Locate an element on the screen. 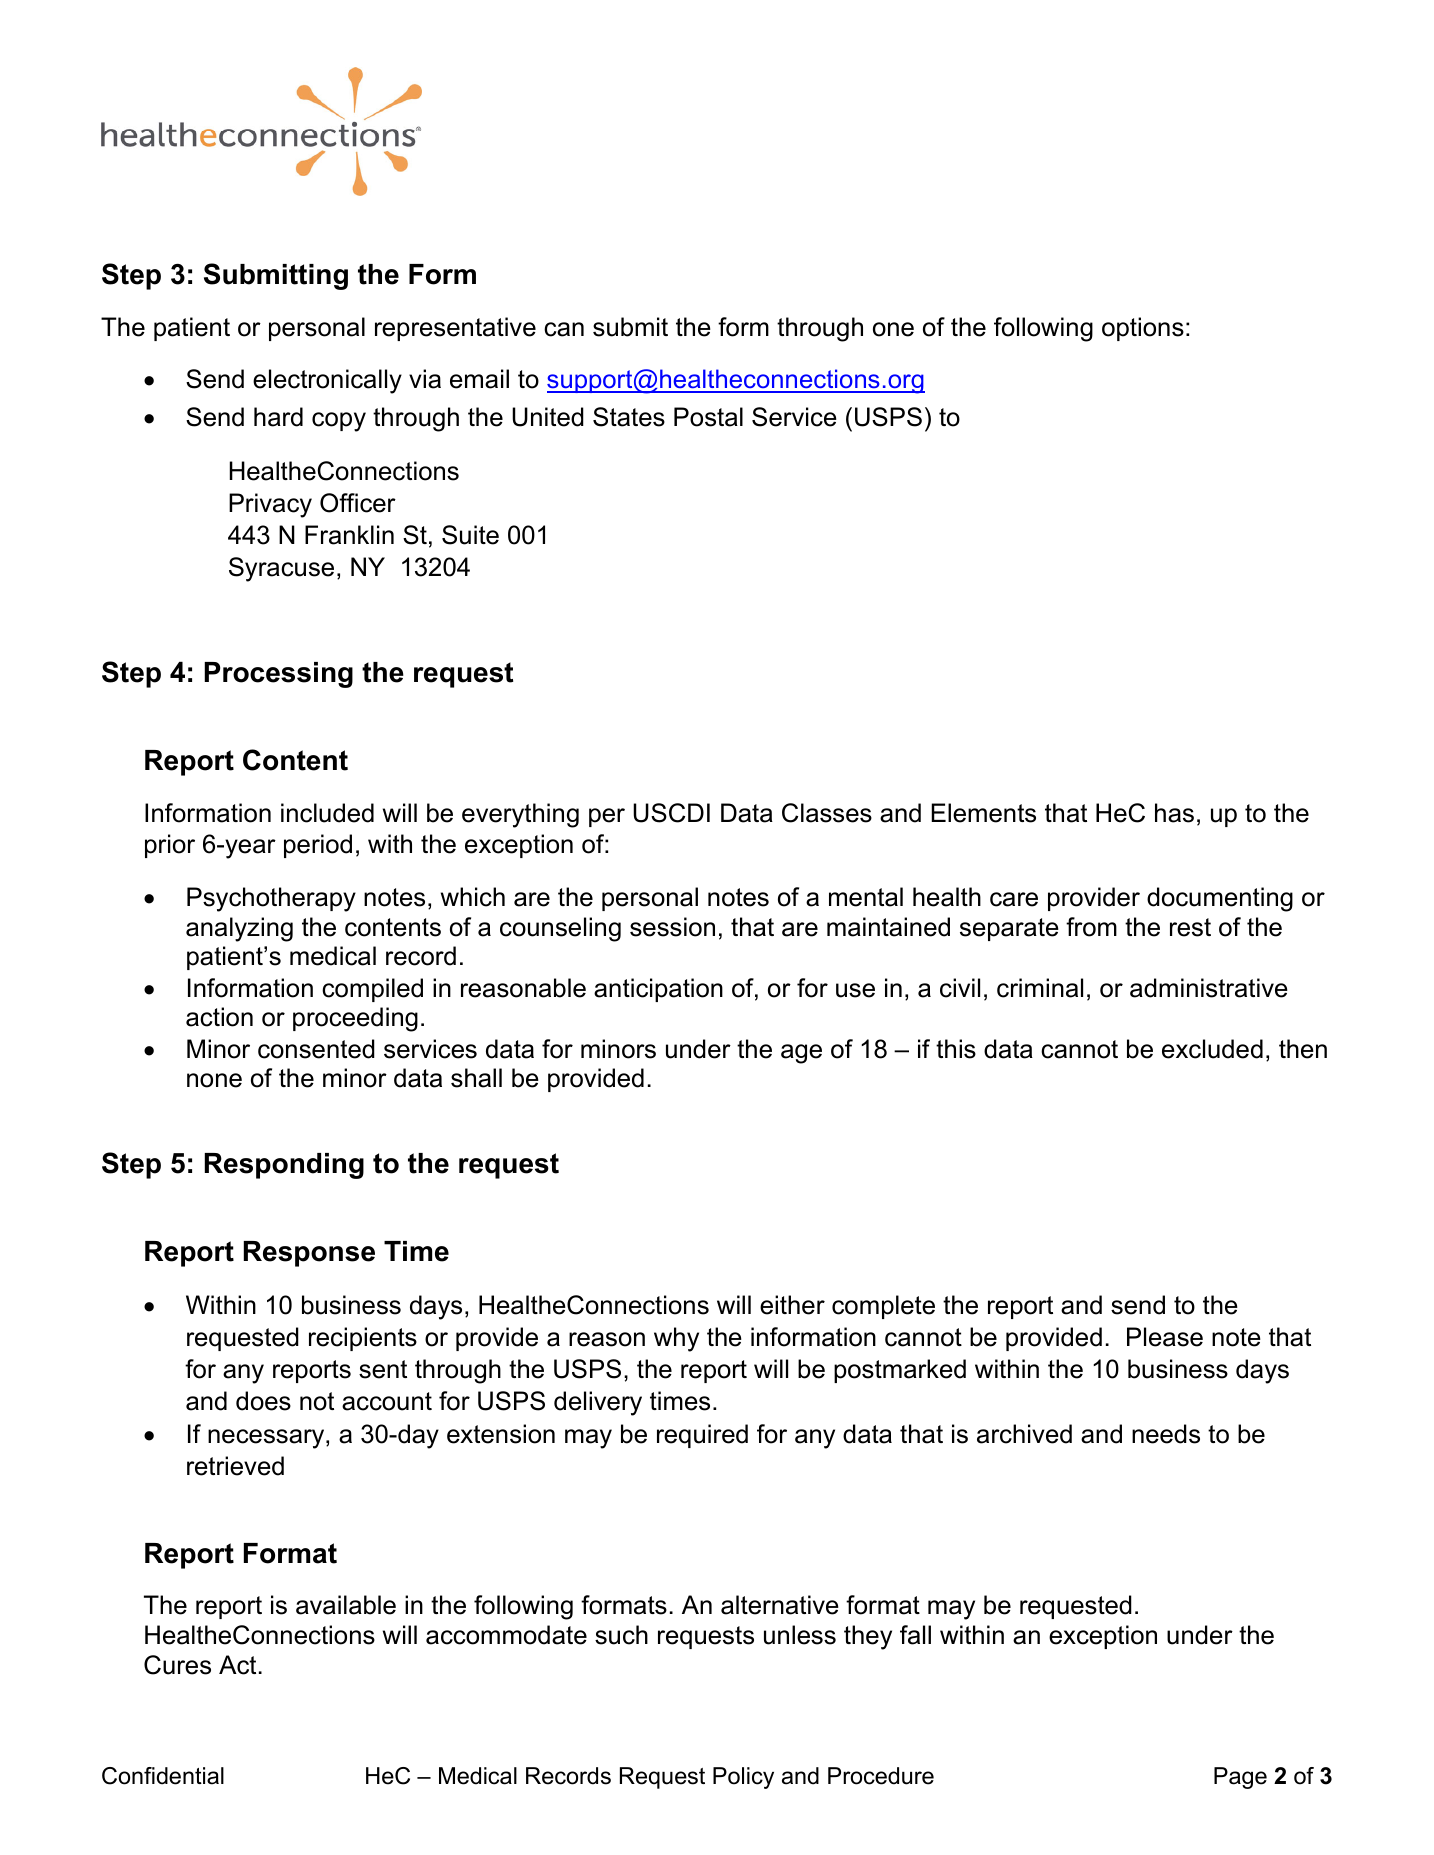 The image size is (1434, 1855). included is located at coordinates (327, 813).
